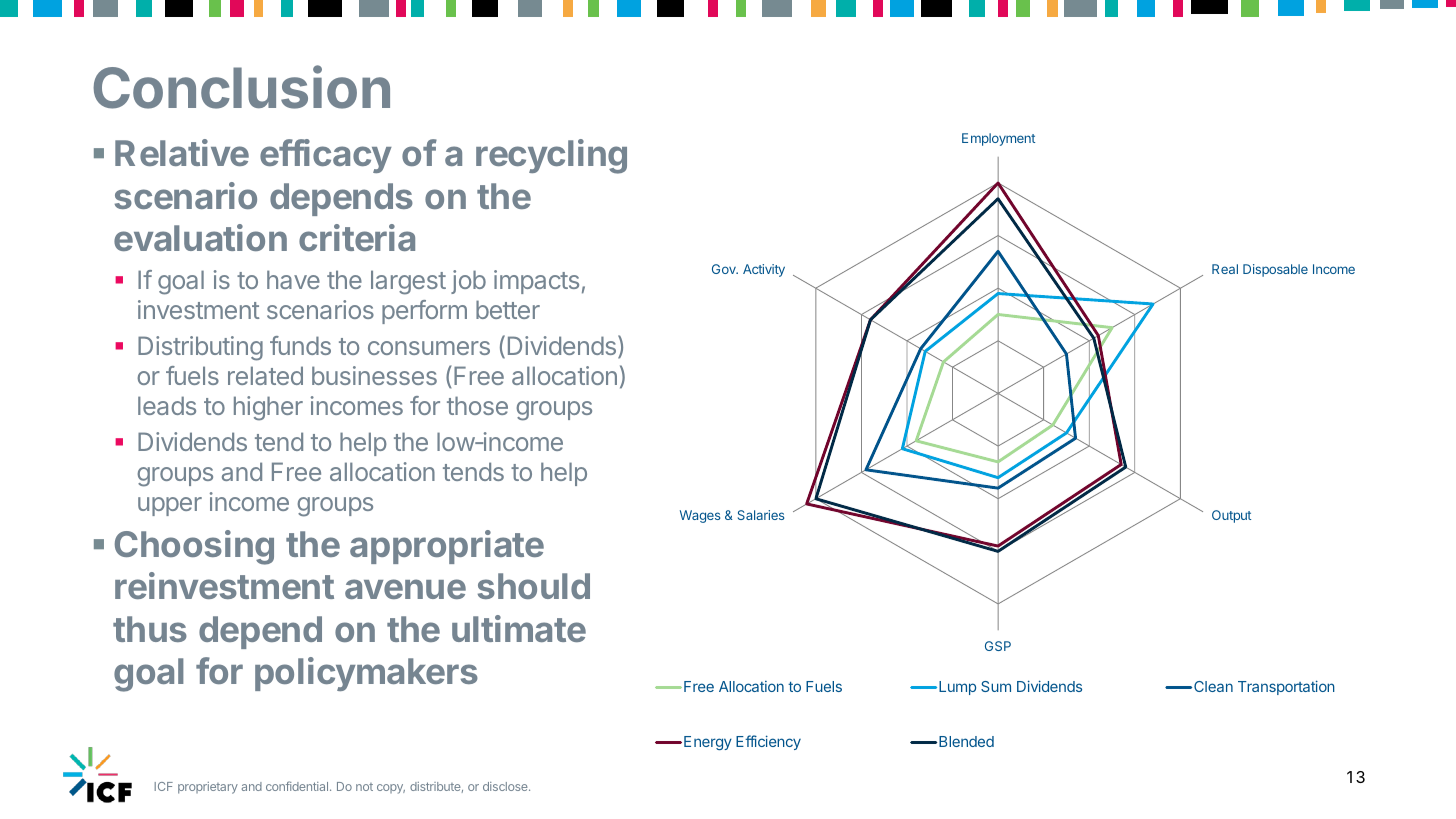 The width and height of the image is (1456, 819). What do you see at coordinates (364, 787) in the image?
I see `not` at bounding box center [364, 787].
